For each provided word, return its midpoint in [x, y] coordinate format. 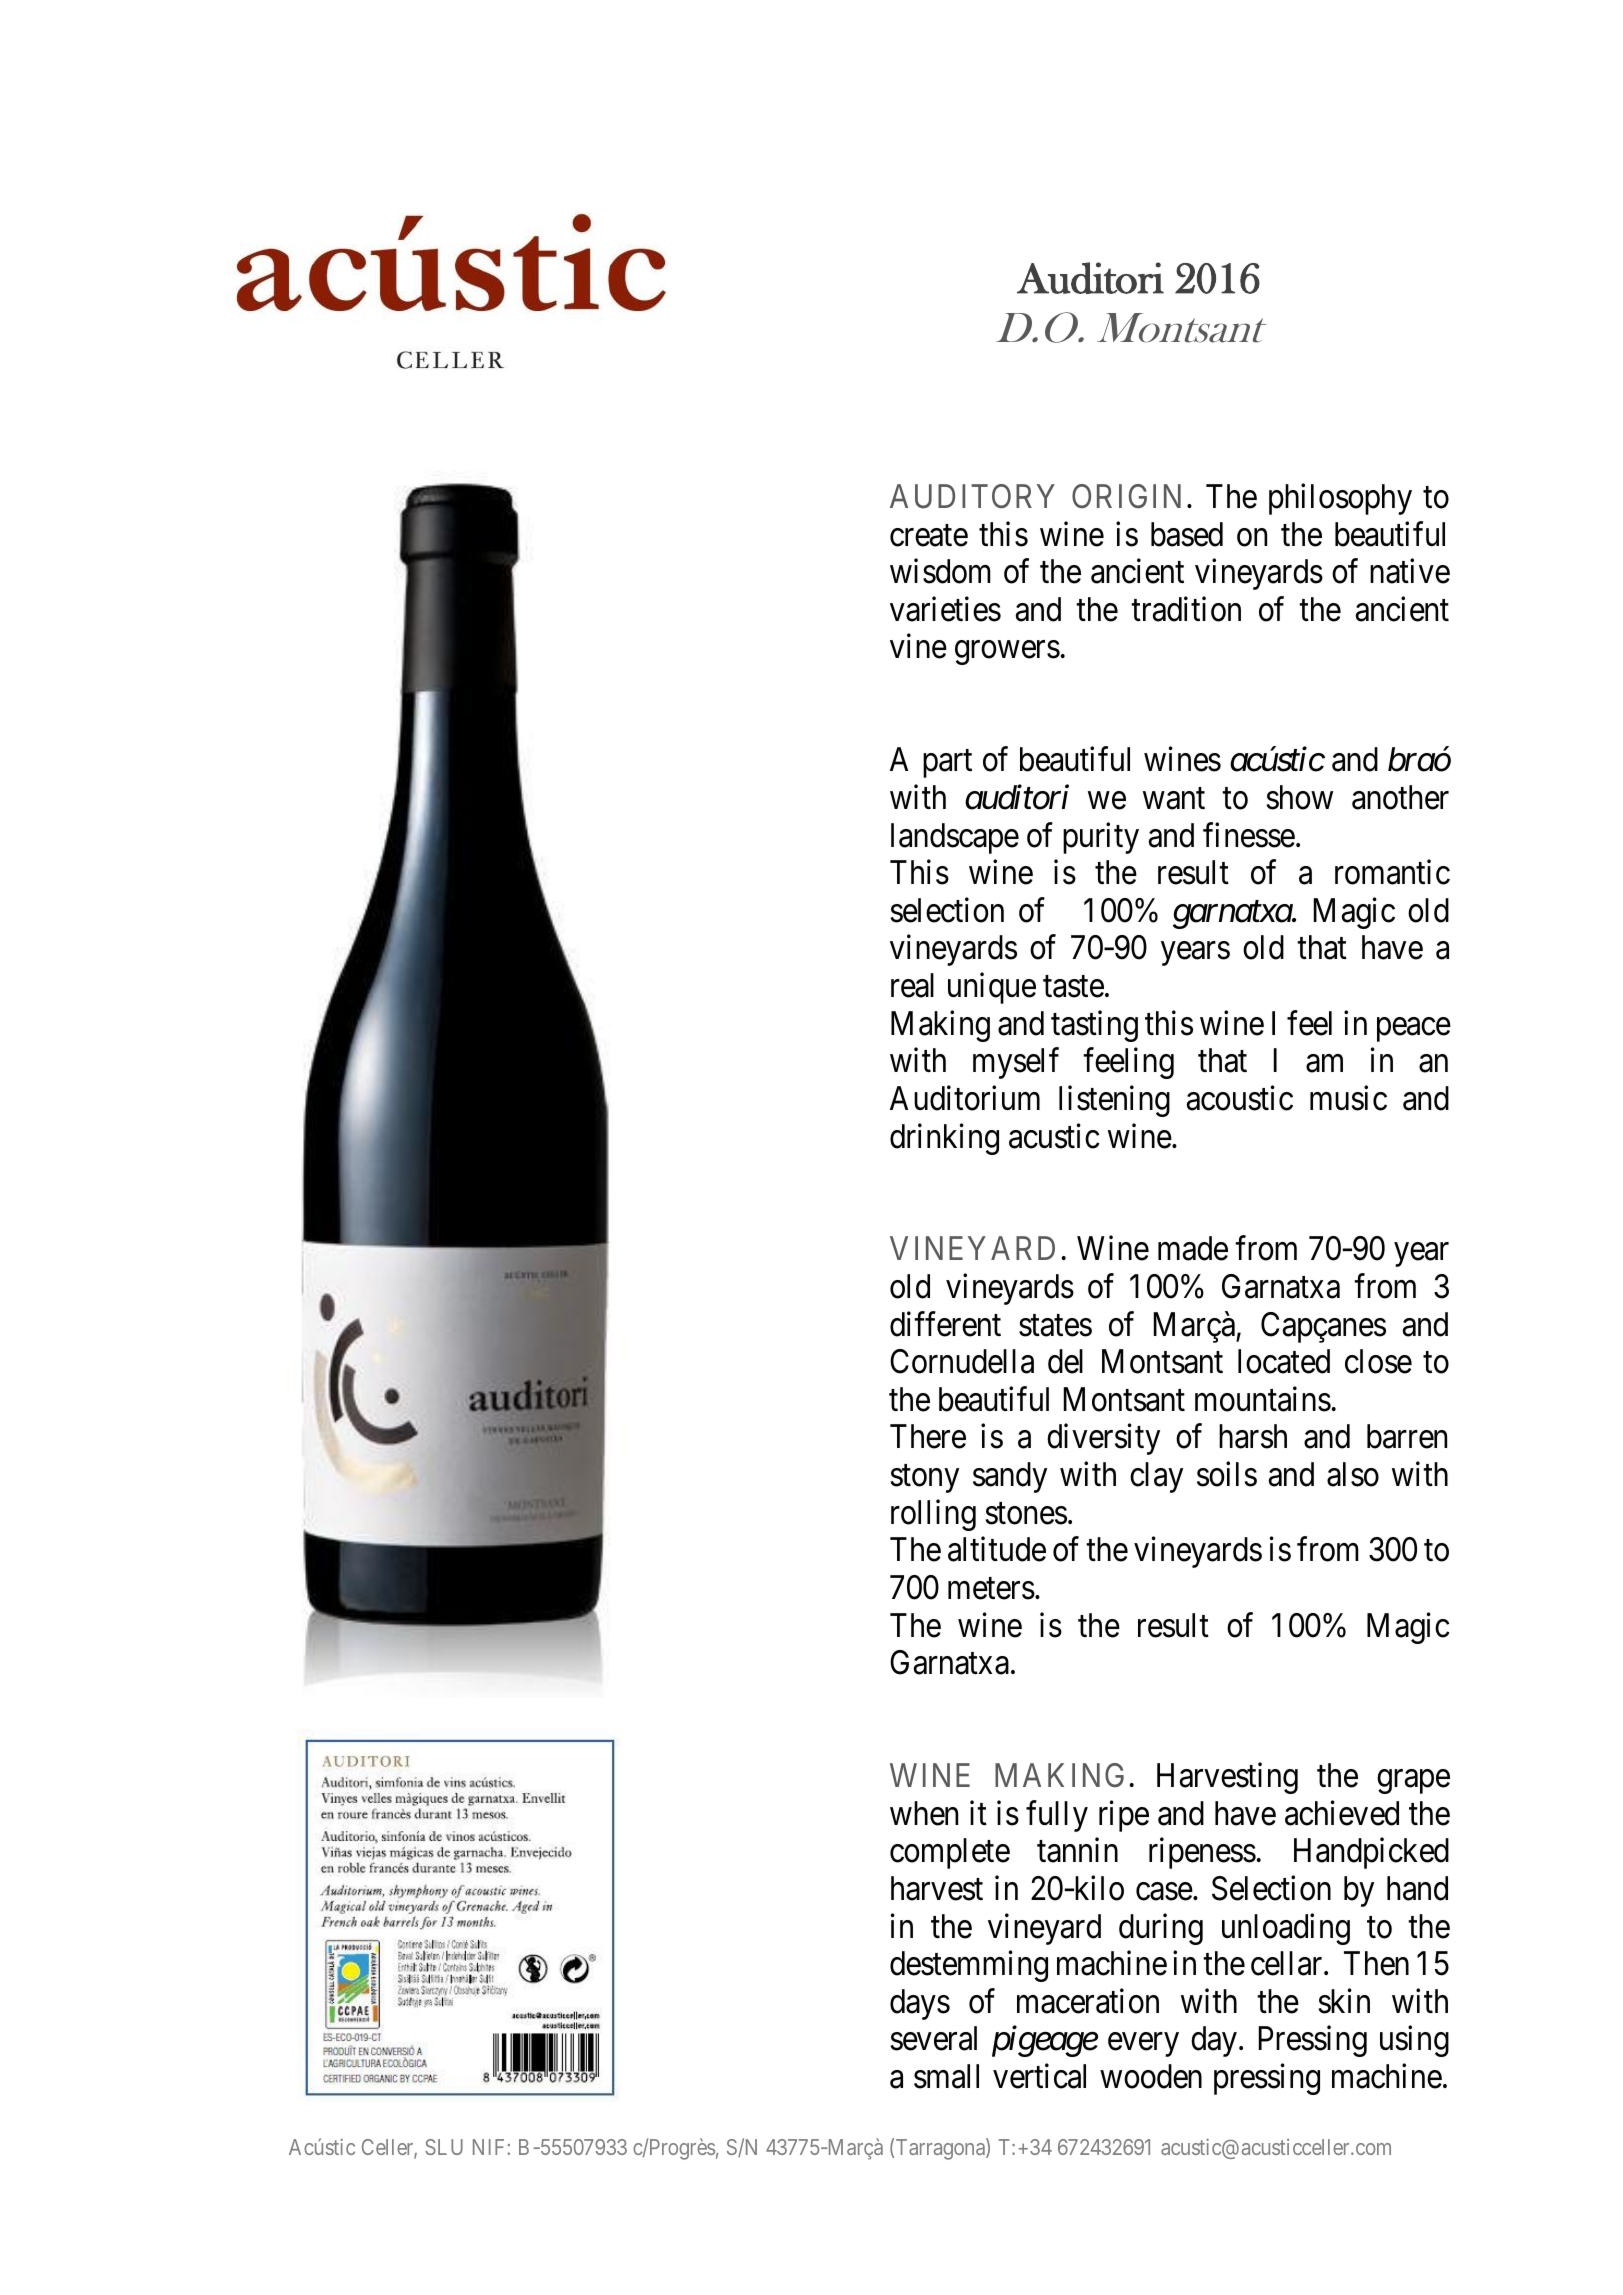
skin [1344, 2001]
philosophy [1340, 499]
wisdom [940, 571]
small [946, 2076]
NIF [488, 2147]
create [929, 536]
